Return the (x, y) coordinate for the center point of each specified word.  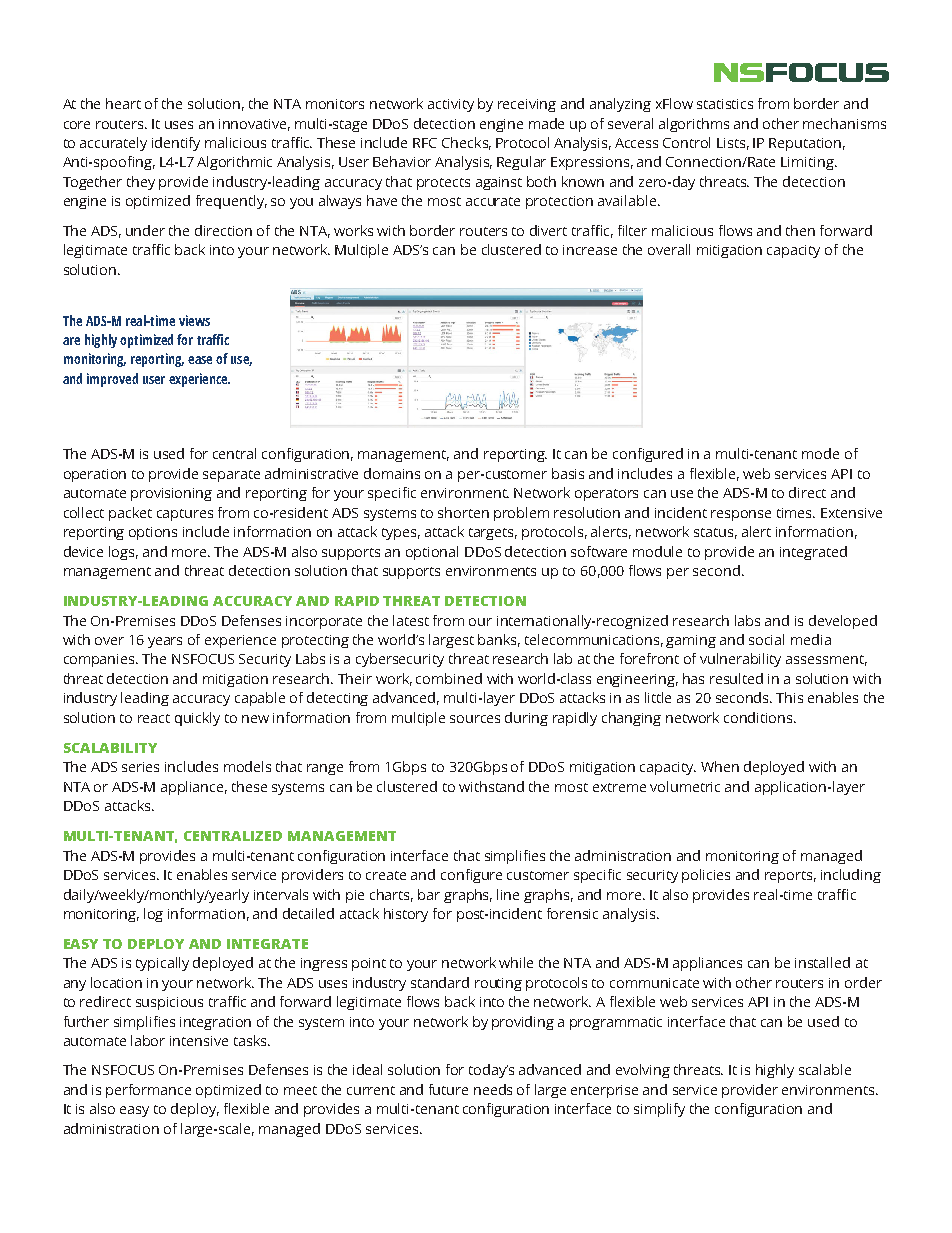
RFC (425, 143)
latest (411, 620)
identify (176, 144)
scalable (825, 1069)
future (448, 1089)
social (766, 639)
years (165, 642)
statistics (725, 104)
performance (148, 1091)
